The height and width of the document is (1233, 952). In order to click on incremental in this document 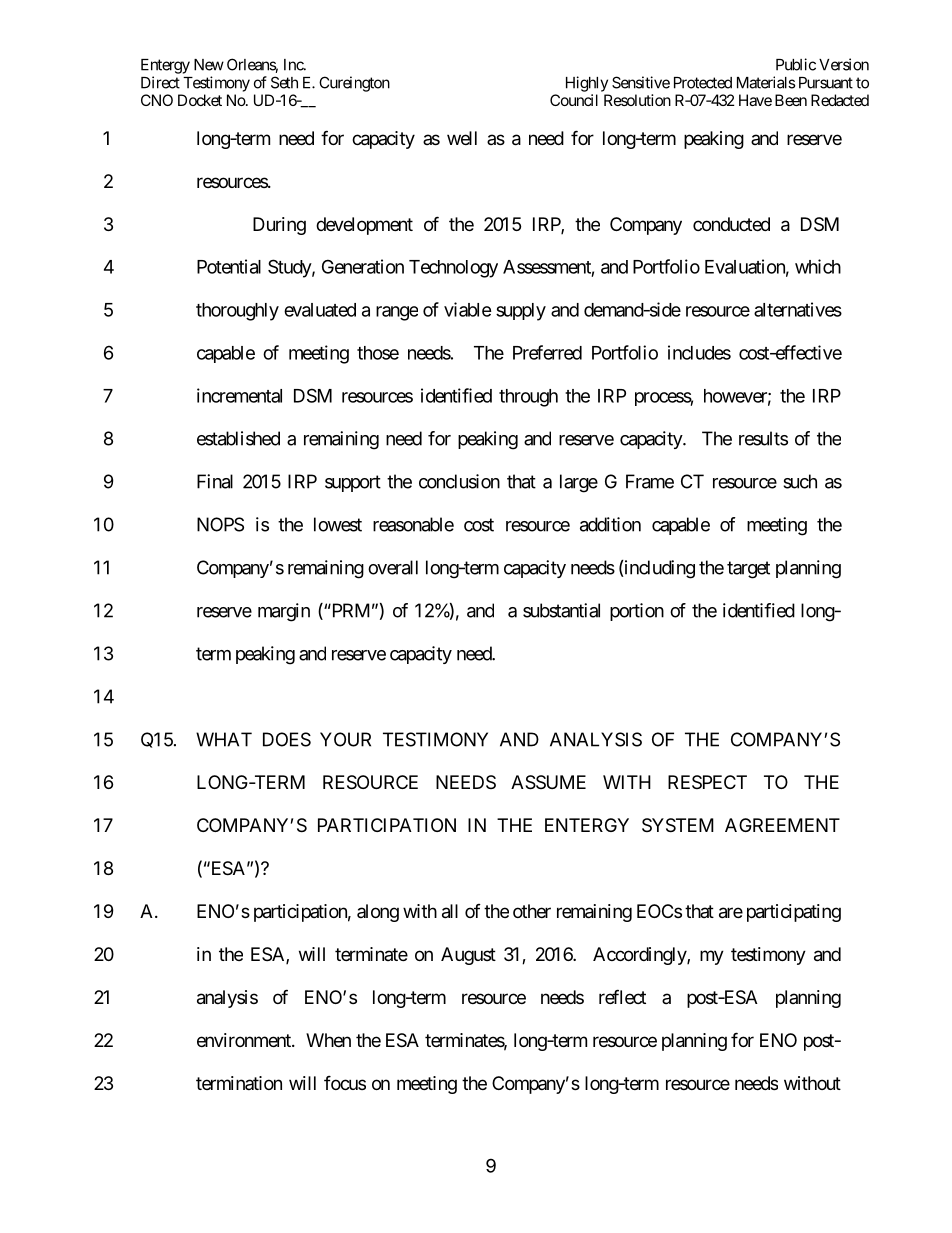, I will do `click(239, 395)`.
